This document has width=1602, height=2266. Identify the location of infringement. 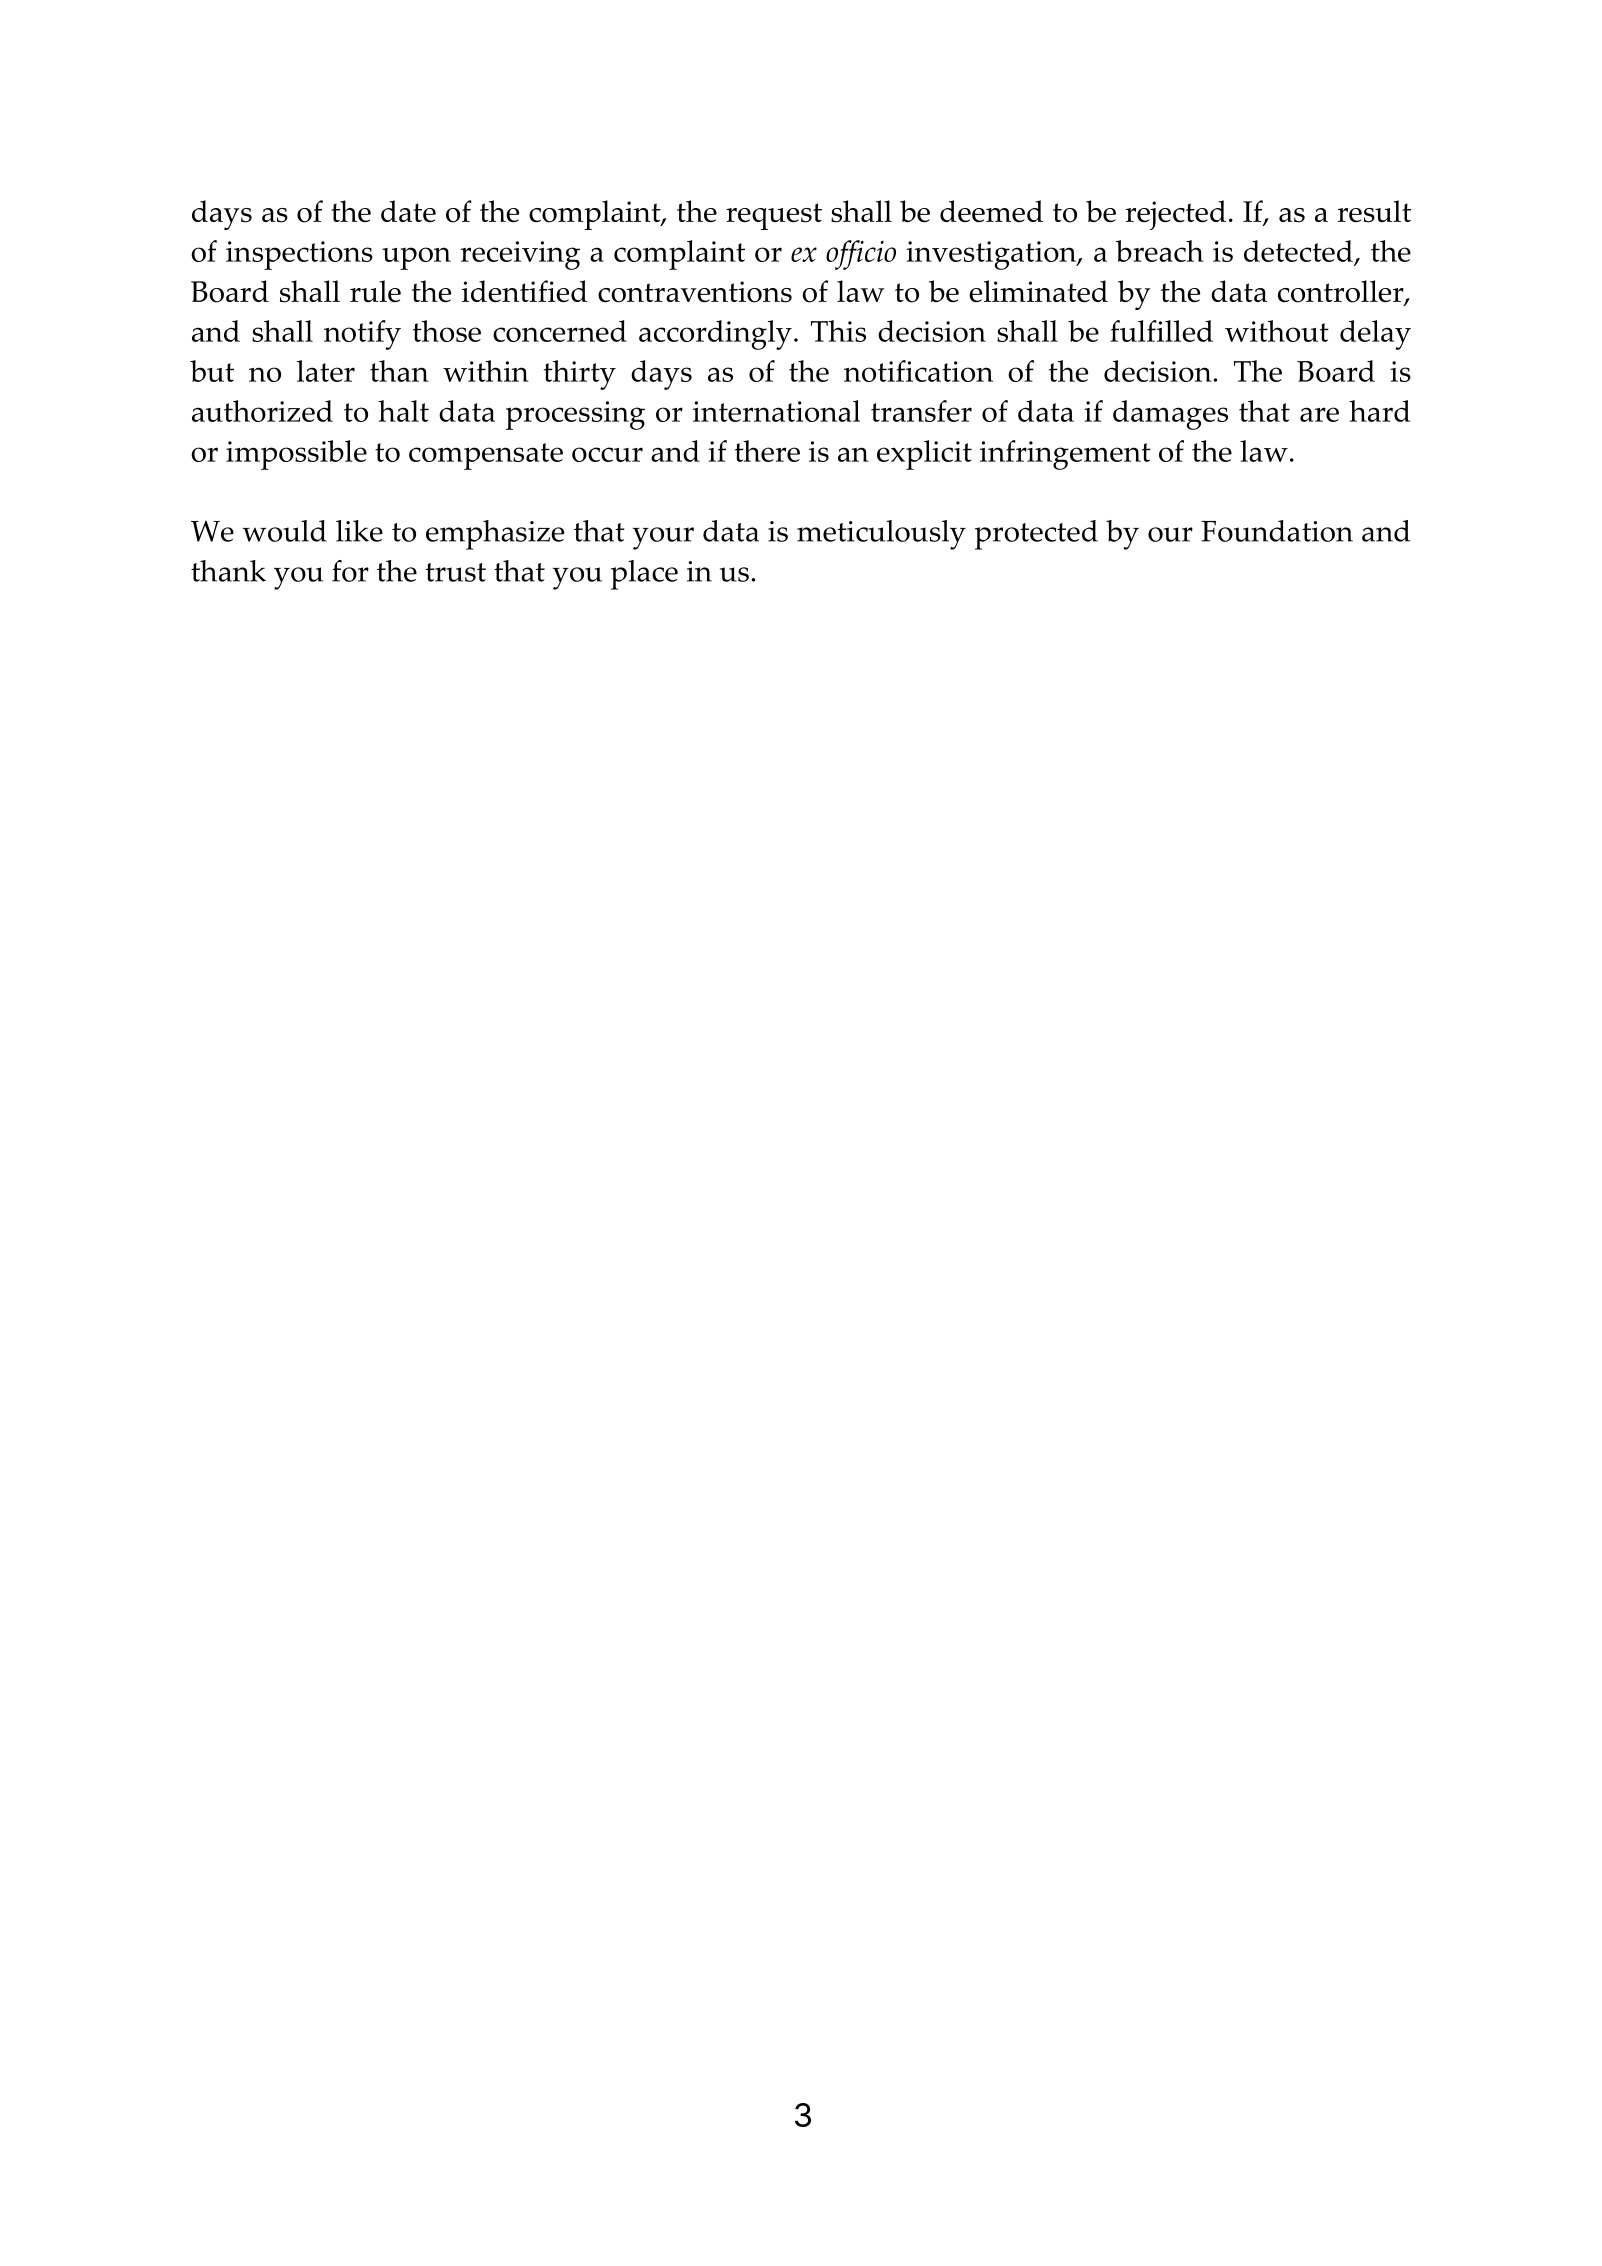
(1065, 455).
